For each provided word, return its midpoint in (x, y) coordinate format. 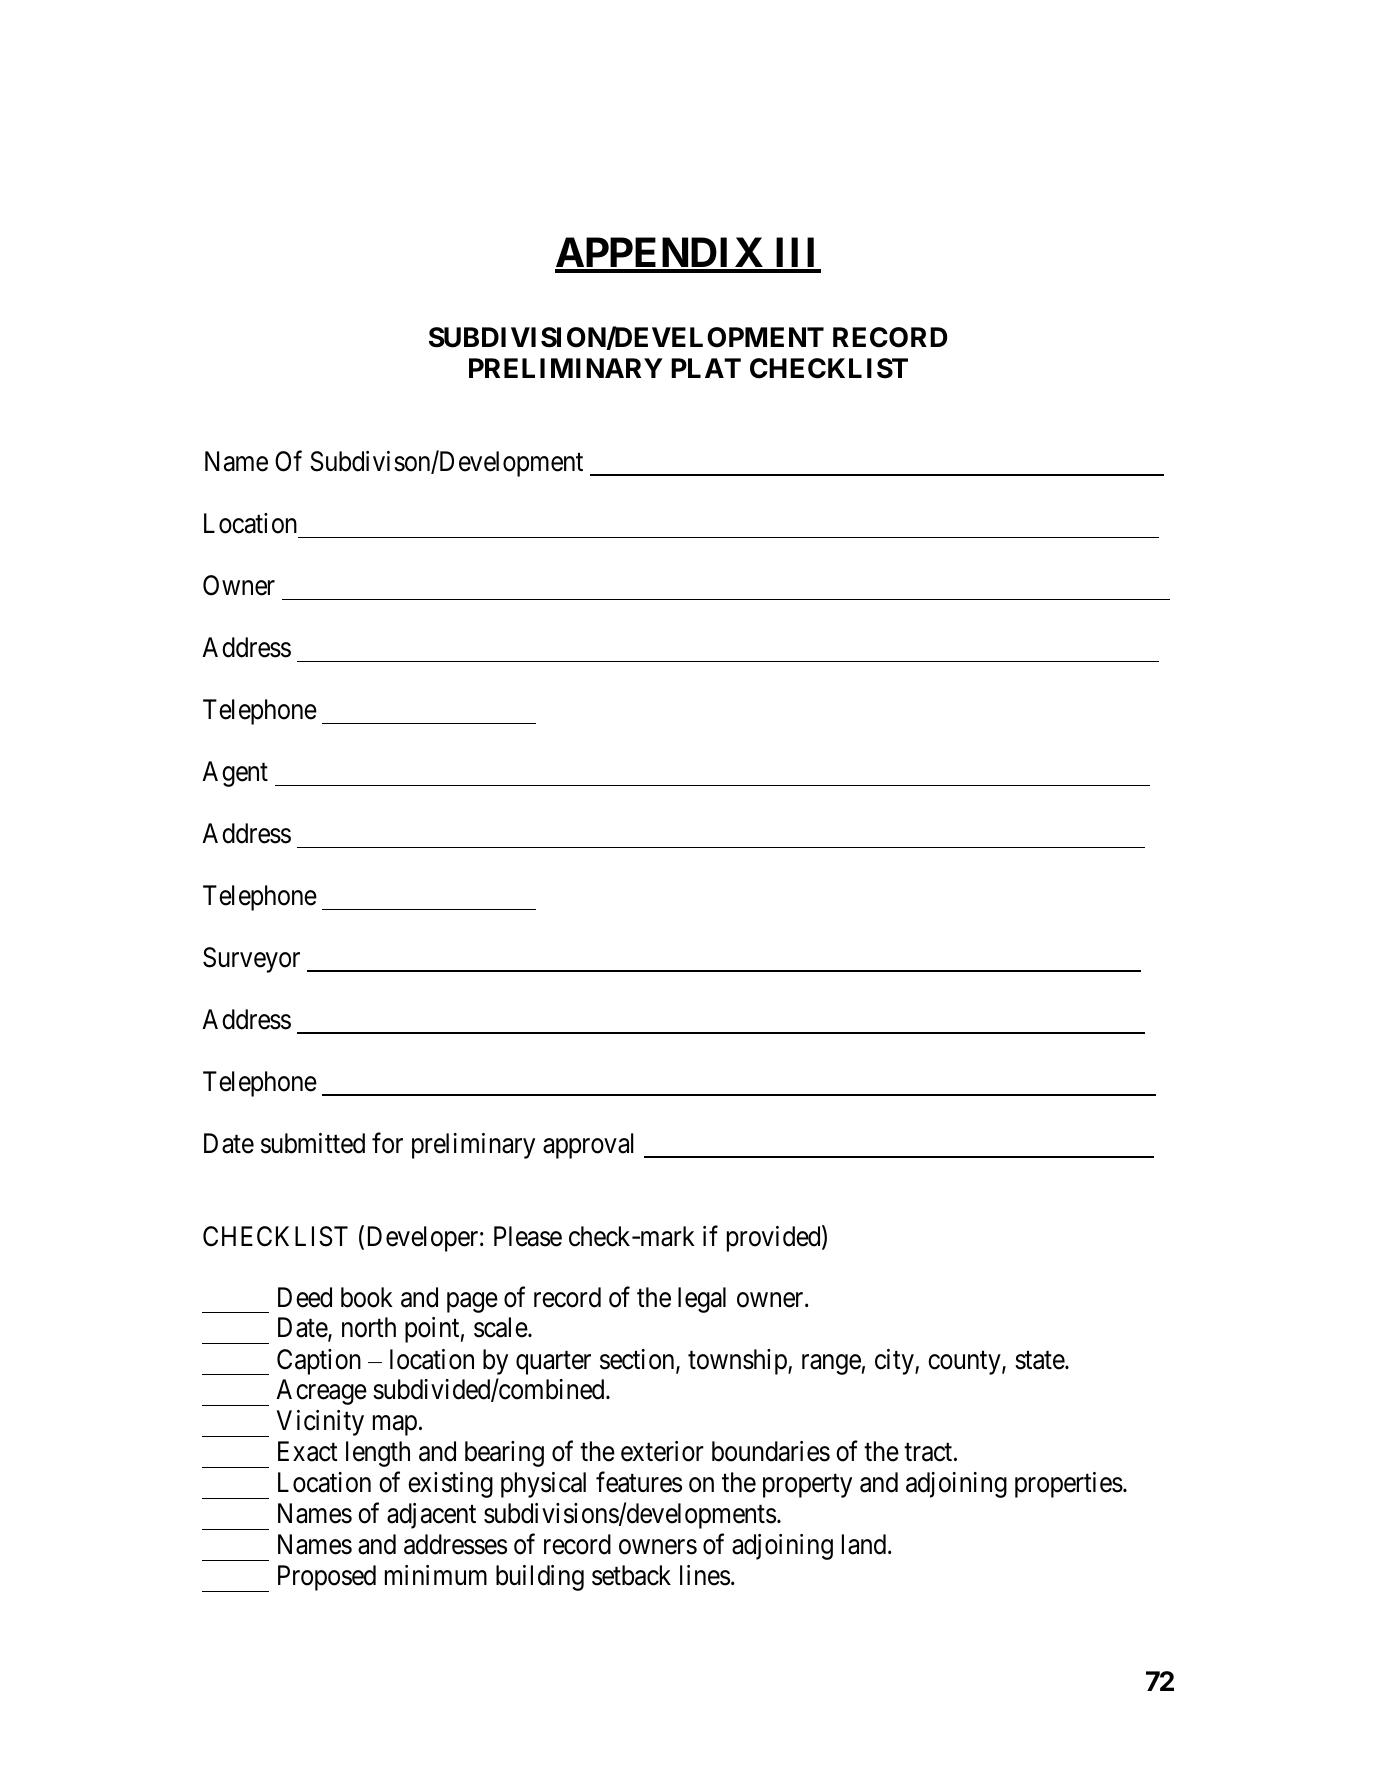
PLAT (706, 368)
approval (588, 1146)
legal (702, 1300)
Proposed (327, 1578)
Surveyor (251, 960)
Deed (305, 1297)
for (387, 1143)
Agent (235, 774)
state (1040, 1360)
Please (528, 1236)
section (638, 1360)
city (895, 1362)
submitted (313, 1143)
